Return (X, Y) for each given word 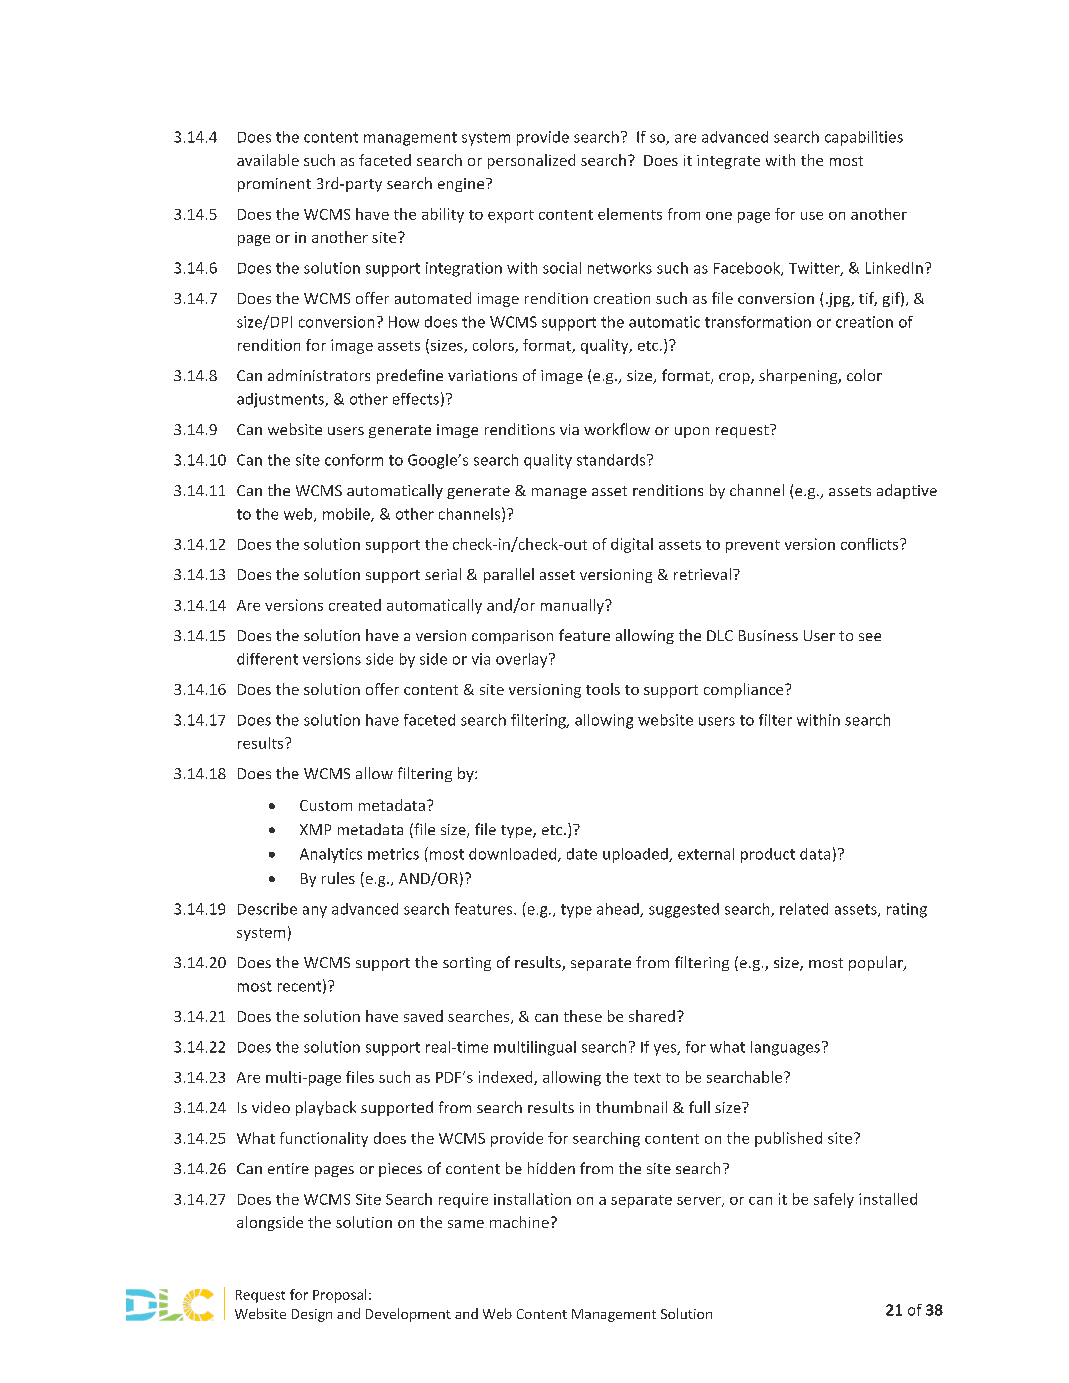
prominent (274, 185)
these (583, 1016)
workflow (617, 429)
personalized (531, 161)
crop (735, 378)
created (355, 605)
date (582, 854)
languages (785, 1048)
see (870, 637)
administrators (319, 375)
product (768, 855)
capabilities (864, 138)
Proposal (339, 1296)
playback (326, 1108)
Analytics (331, 855)
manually (573, 606)
